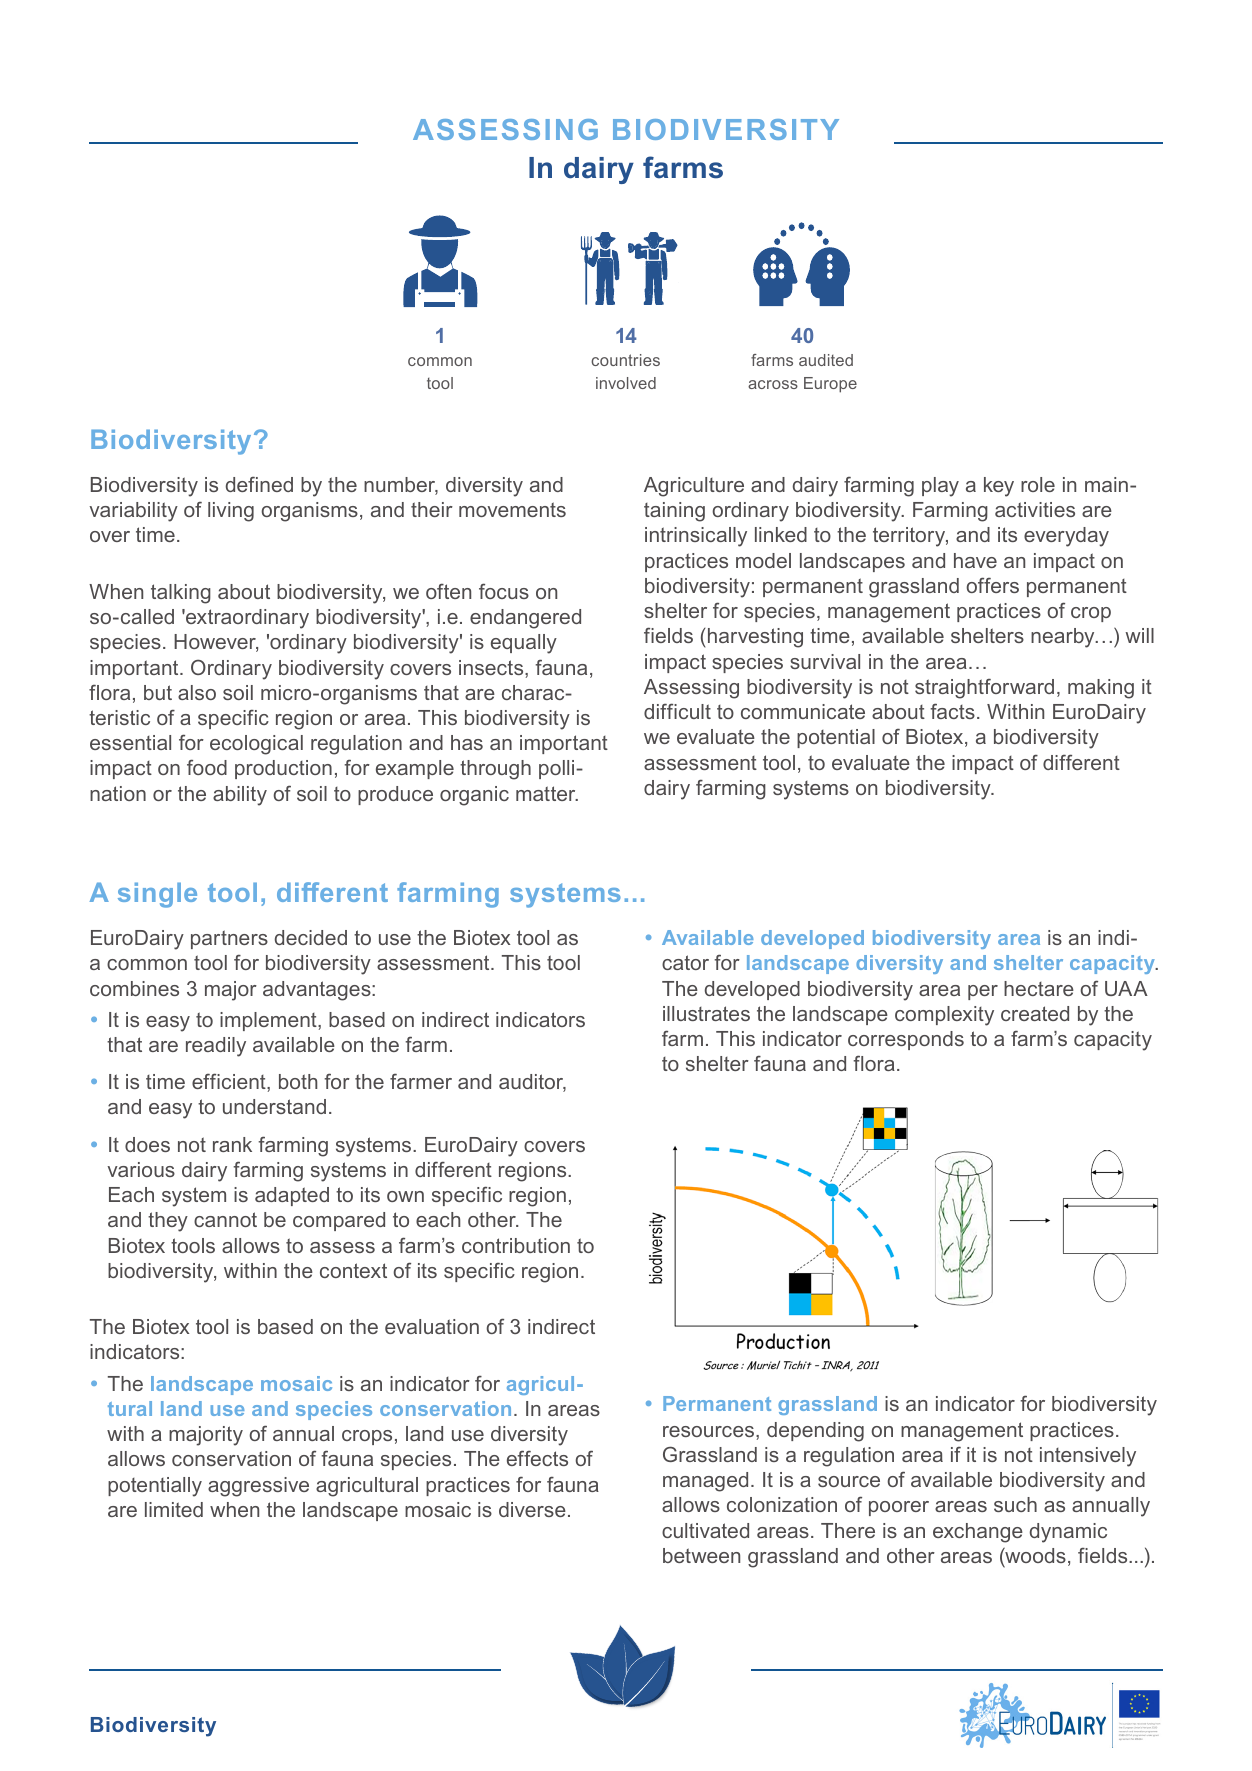 The height and width of the screenshot is (1771, 1252). Describe the element at coordinates (906, 1040) in the screenshot. I see `corresponds` at that location.
